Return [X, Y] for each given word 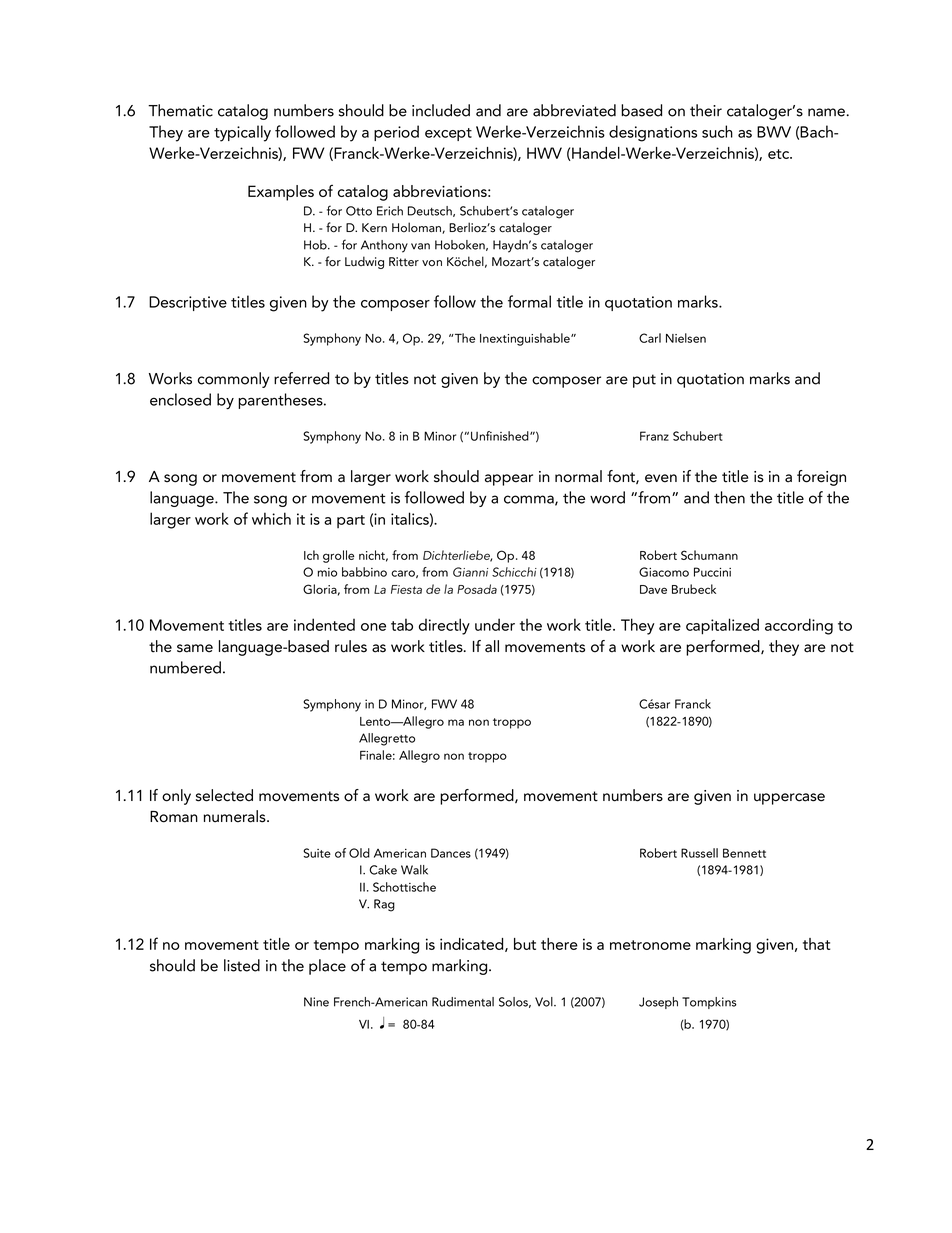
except [448, 134]
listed [242, 965]
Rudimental [463, 1002]
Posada [477, 589]
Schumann [709, 555]
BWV [774, 132]
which [271, 518]
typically [242, 133]
